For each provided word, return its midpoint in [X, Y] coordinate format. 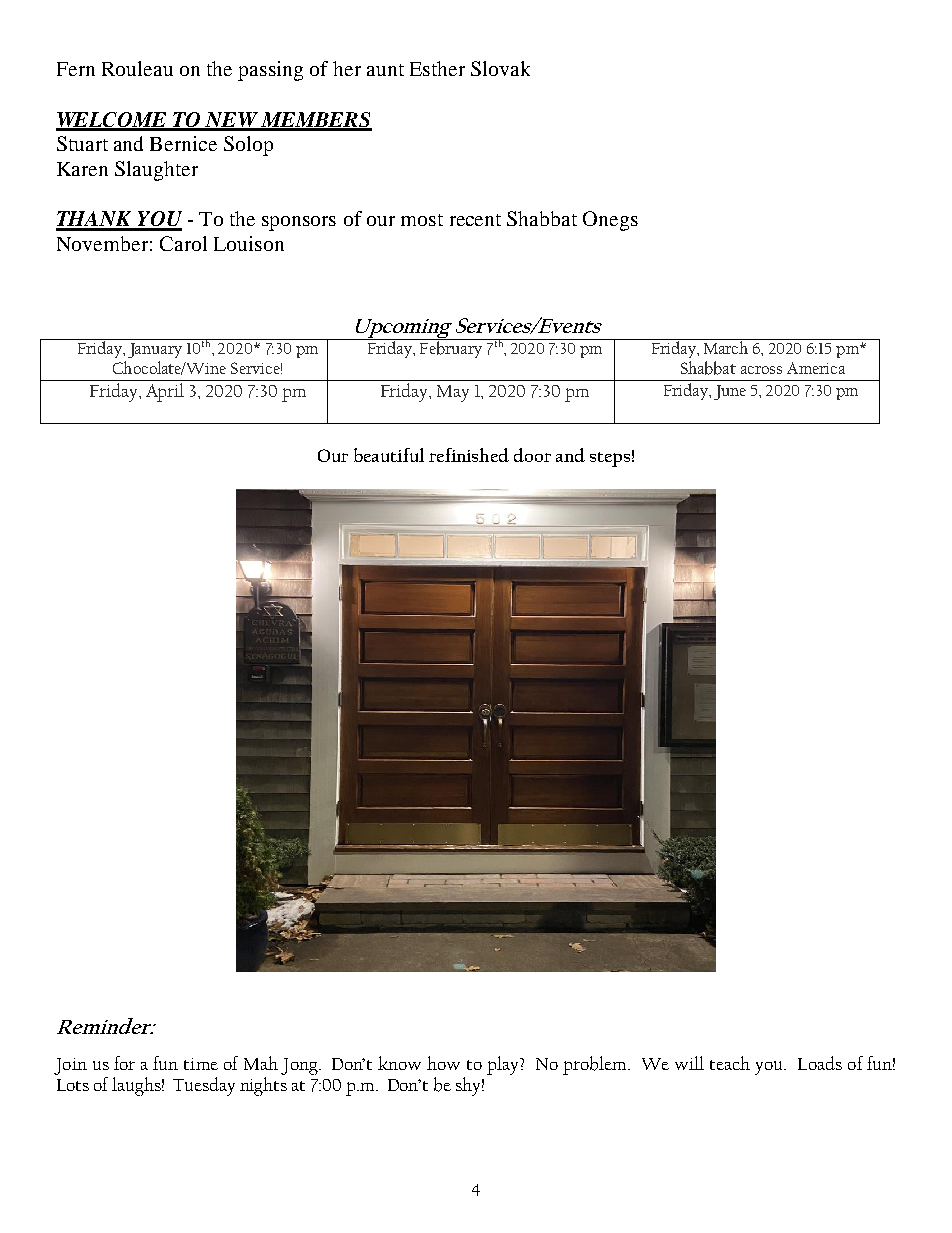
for [124, 1063]
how [443, 1063]
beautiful [389, 455]
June [730, 392]
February [451, 348]
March [727, 346]
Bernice [183, 143]
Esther [437, 68]
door [532, 455]
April [165, 392]
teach [730, 1063]
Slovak [500, 68]
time [201, 1064]
